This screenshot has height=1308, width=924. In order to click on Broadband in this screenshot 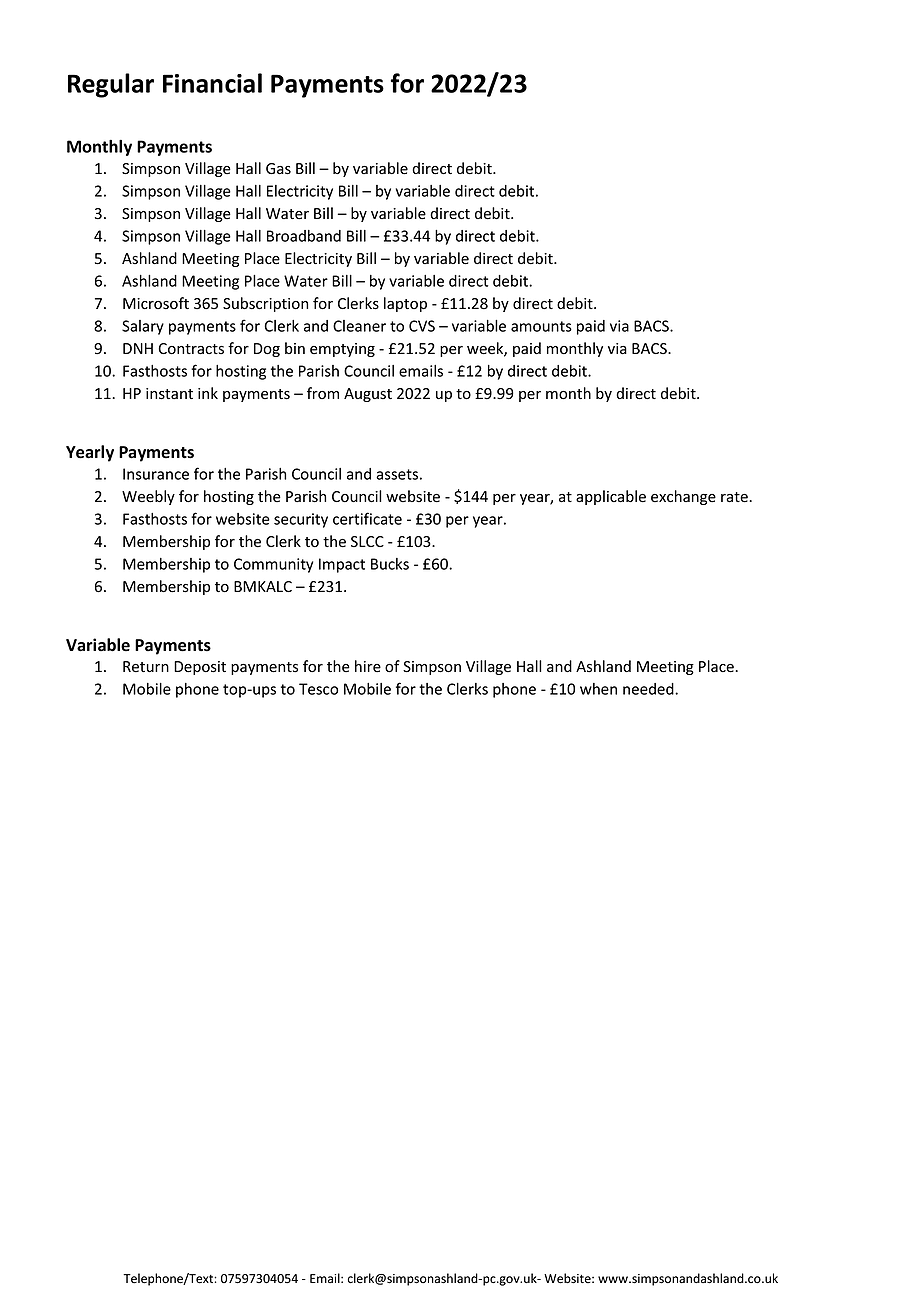, I will do `click(304, 236)`.
